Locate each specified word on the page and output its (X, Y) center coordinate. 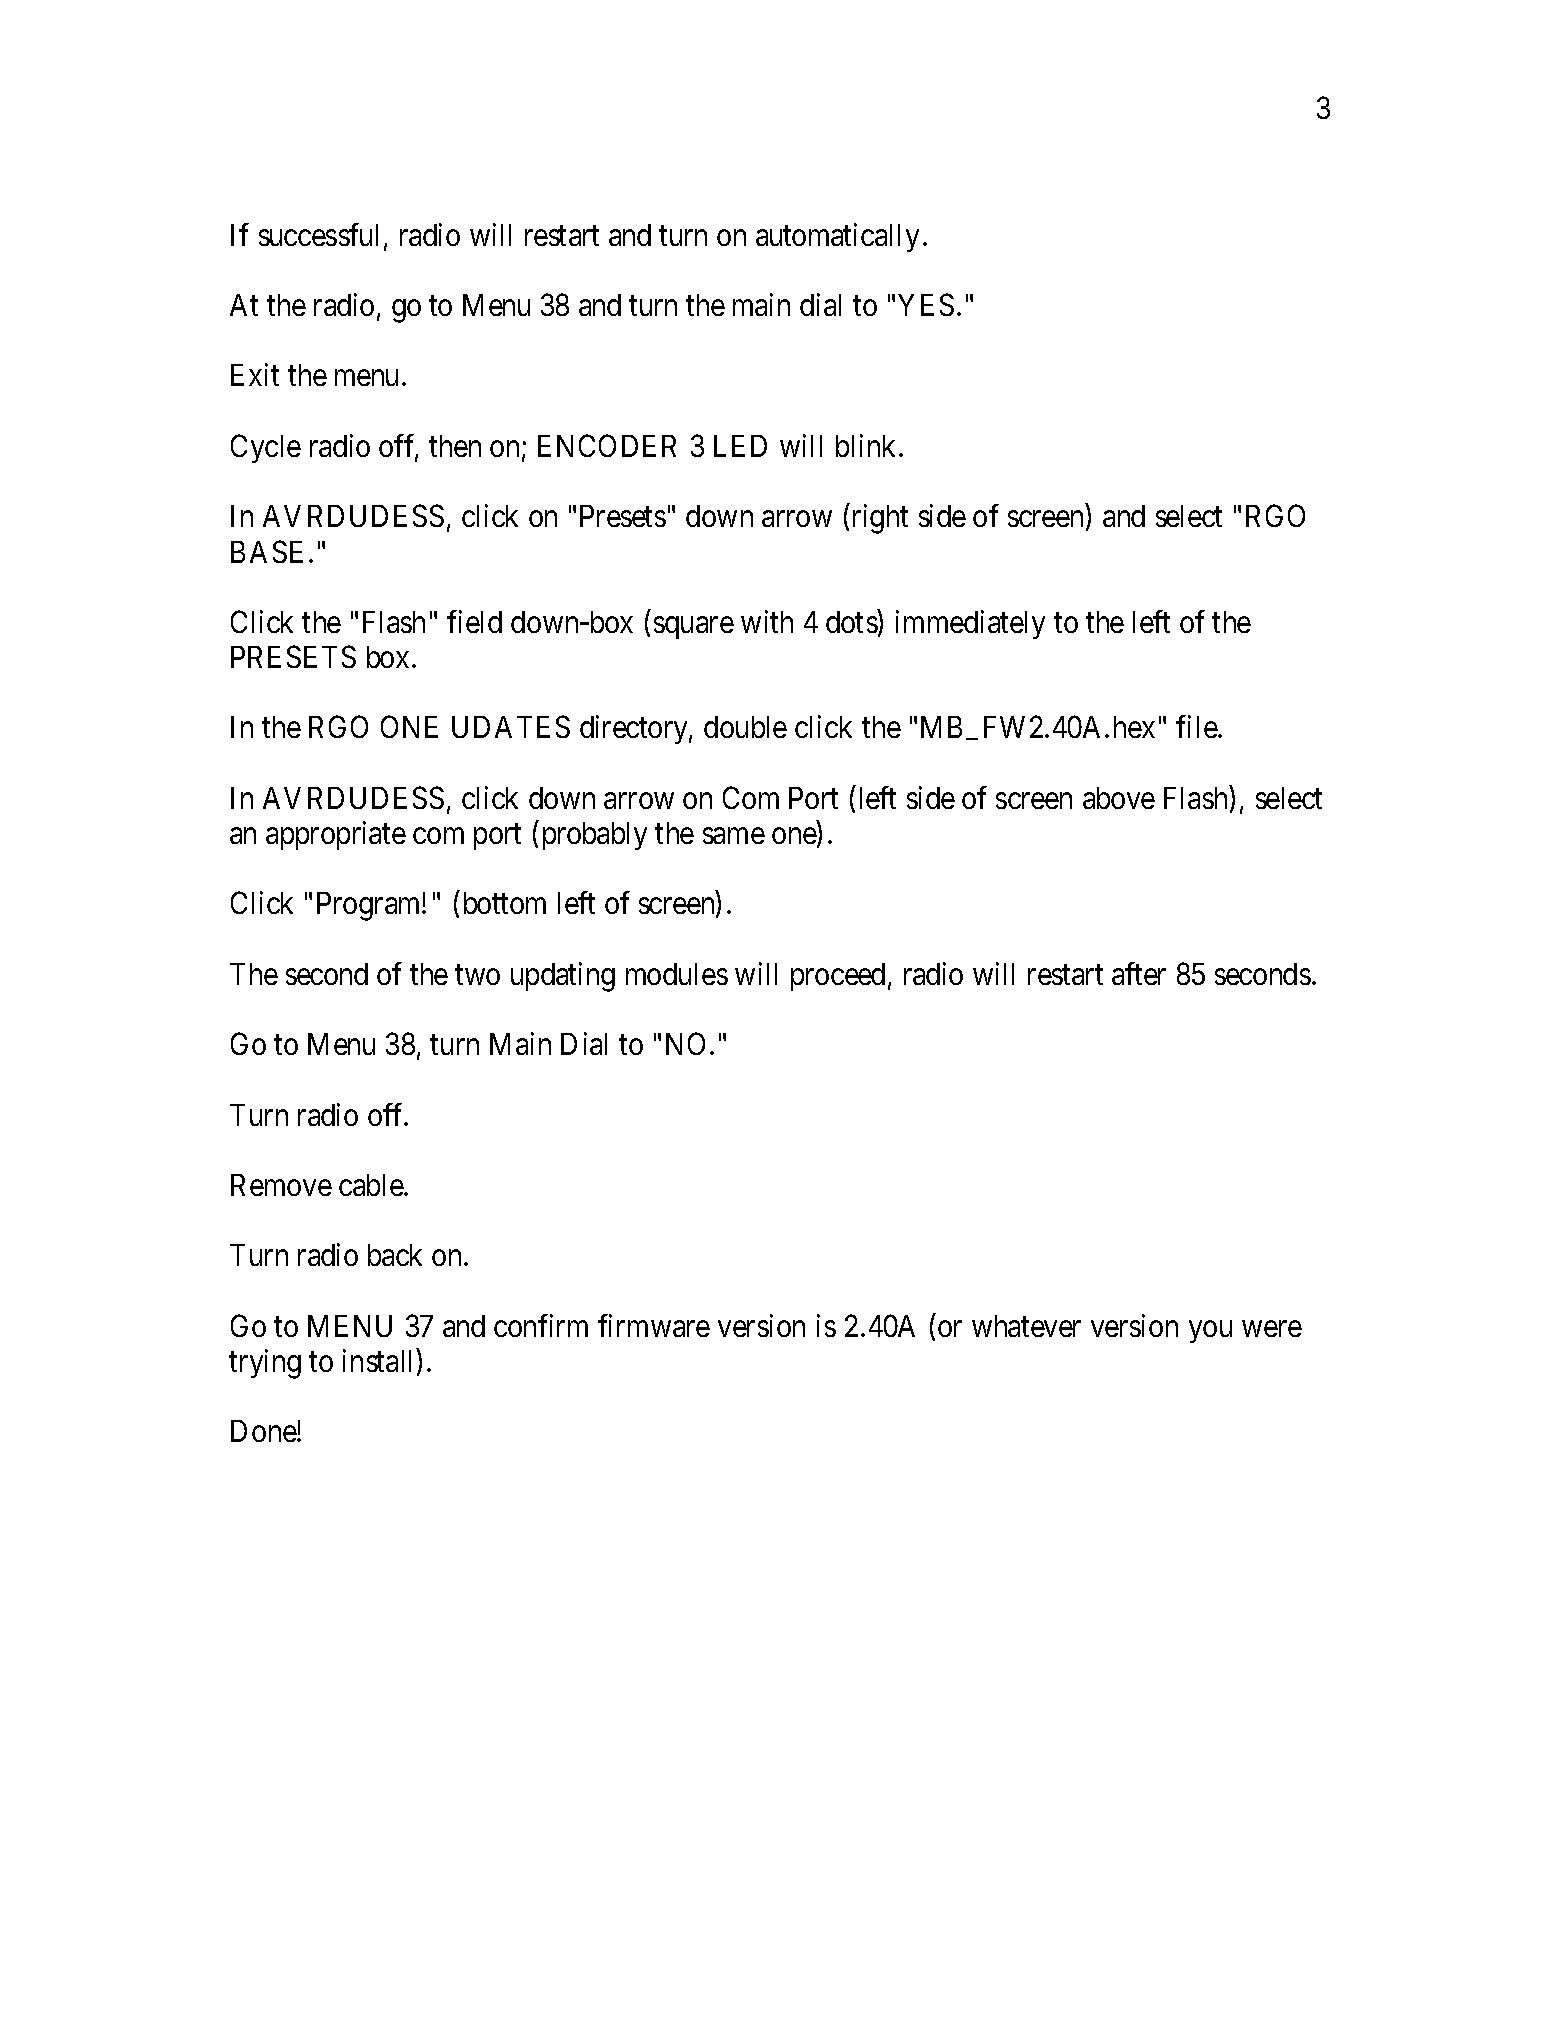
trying (265, 1364)
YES (926, 304)
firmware (654, 1325)
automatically (837, 237)
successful (322, 236)
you (1210, 1332)
